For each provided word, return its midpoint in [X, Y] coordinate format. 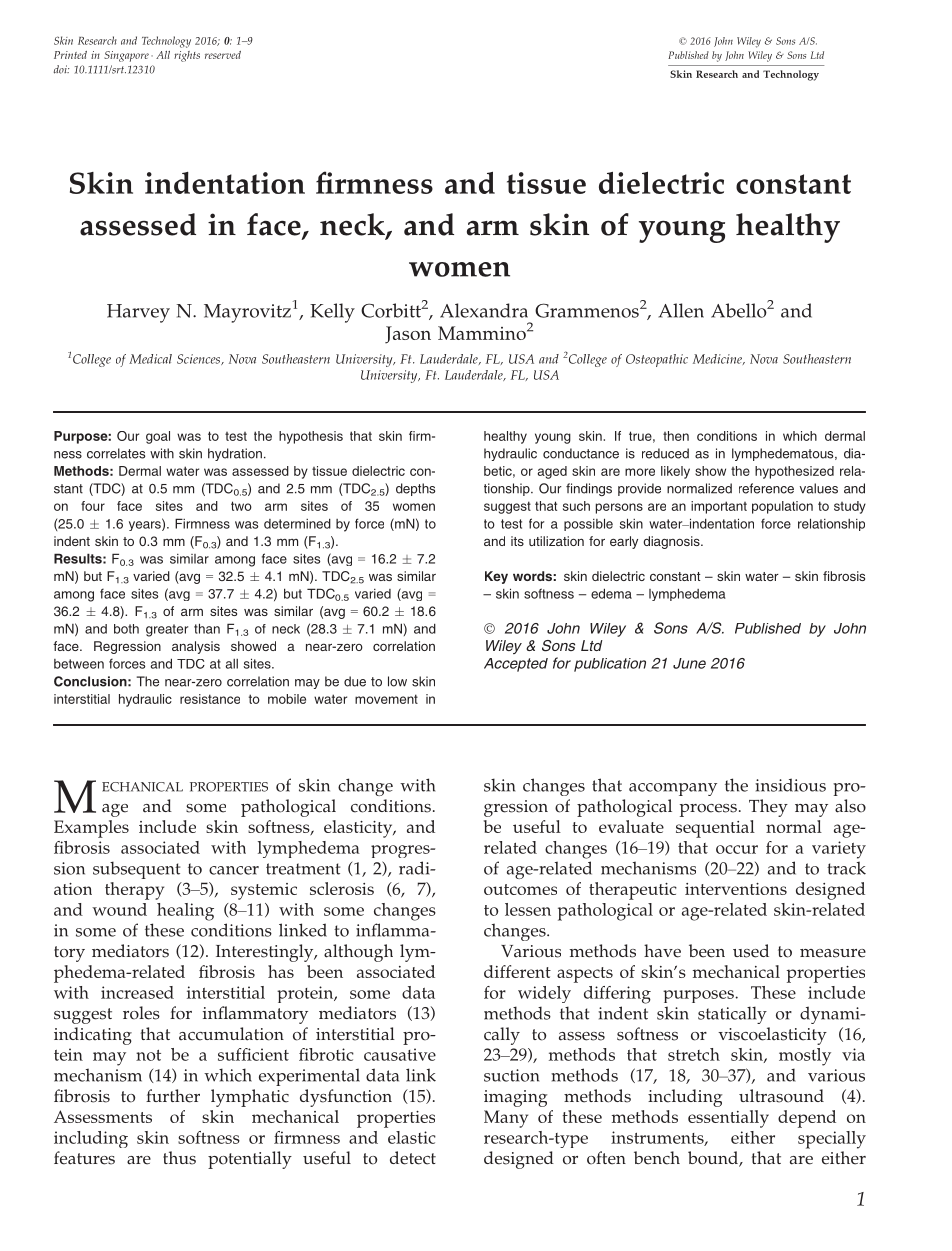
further [173, 1096]
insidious [790, 785]
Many [506, 1119]
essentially [728, 1119]
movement [386, 699]
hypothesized [794, 472]
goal [158, 437]
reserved [223, 55]
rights [187, 56]
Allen [681, 310]
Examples [91, 829]
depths [415, 489]
